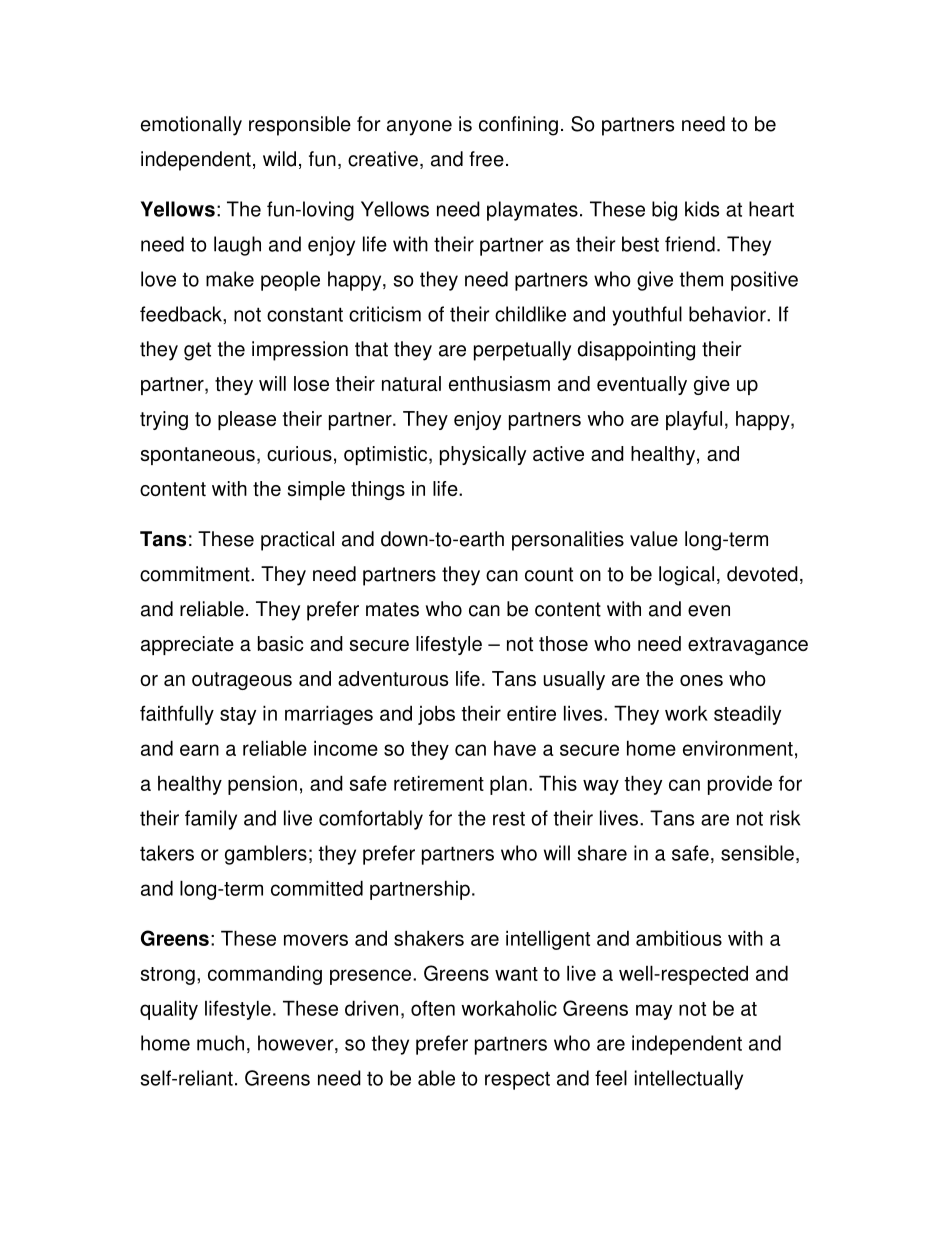 This screenshot has width=952, height=1233. I want to click on often, so click(433, 1008).
